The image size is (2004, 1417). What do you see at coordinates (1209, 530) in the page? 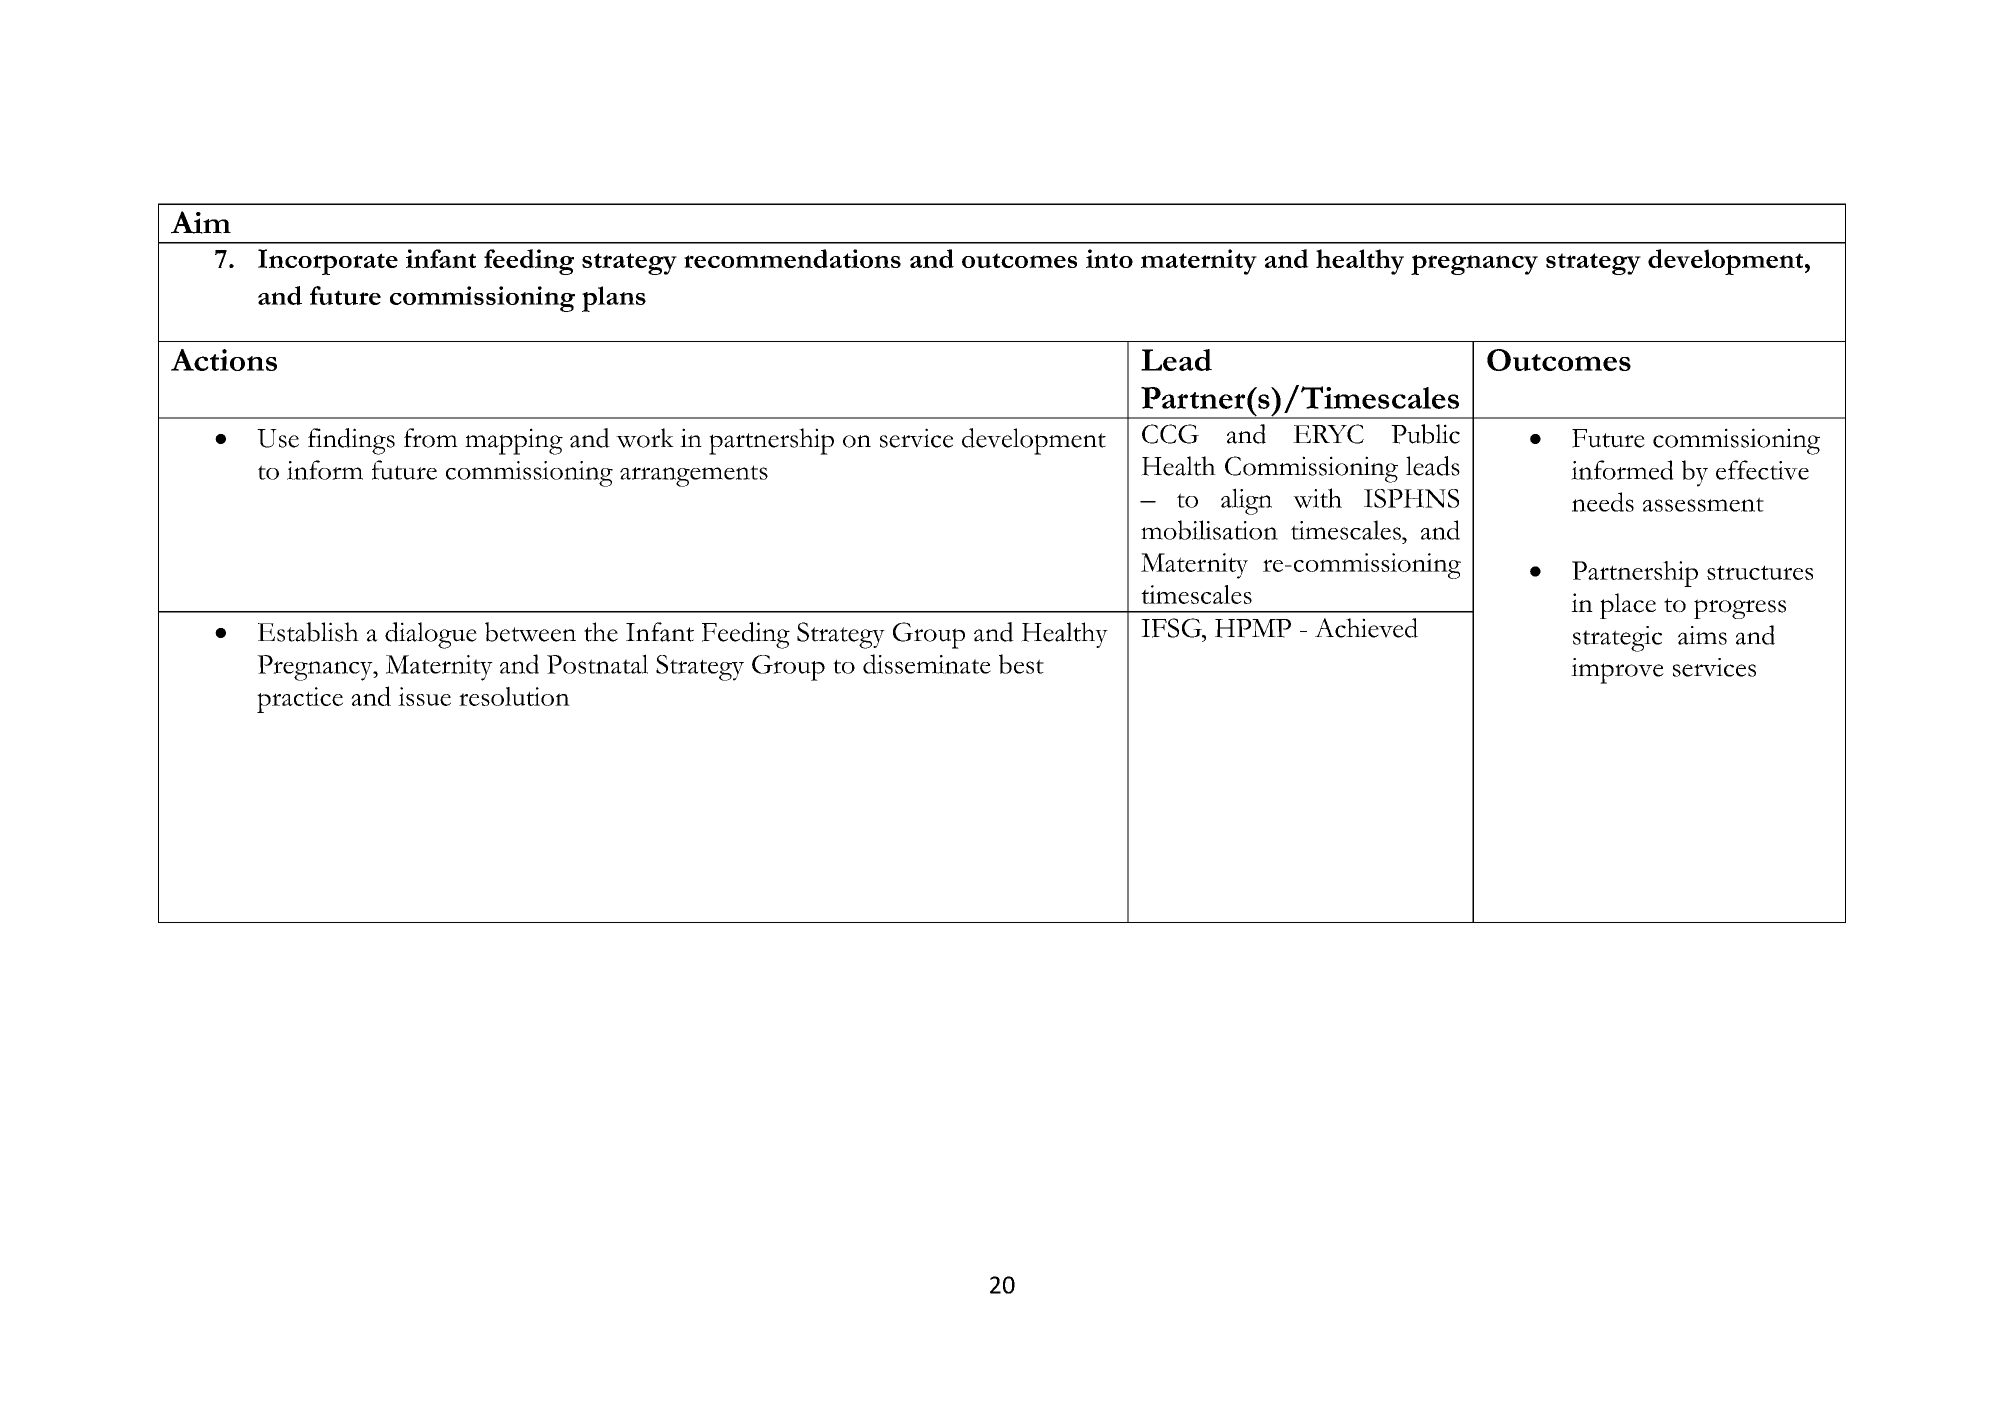
I see `mobilisation` at bounding box center [1209, 530].
